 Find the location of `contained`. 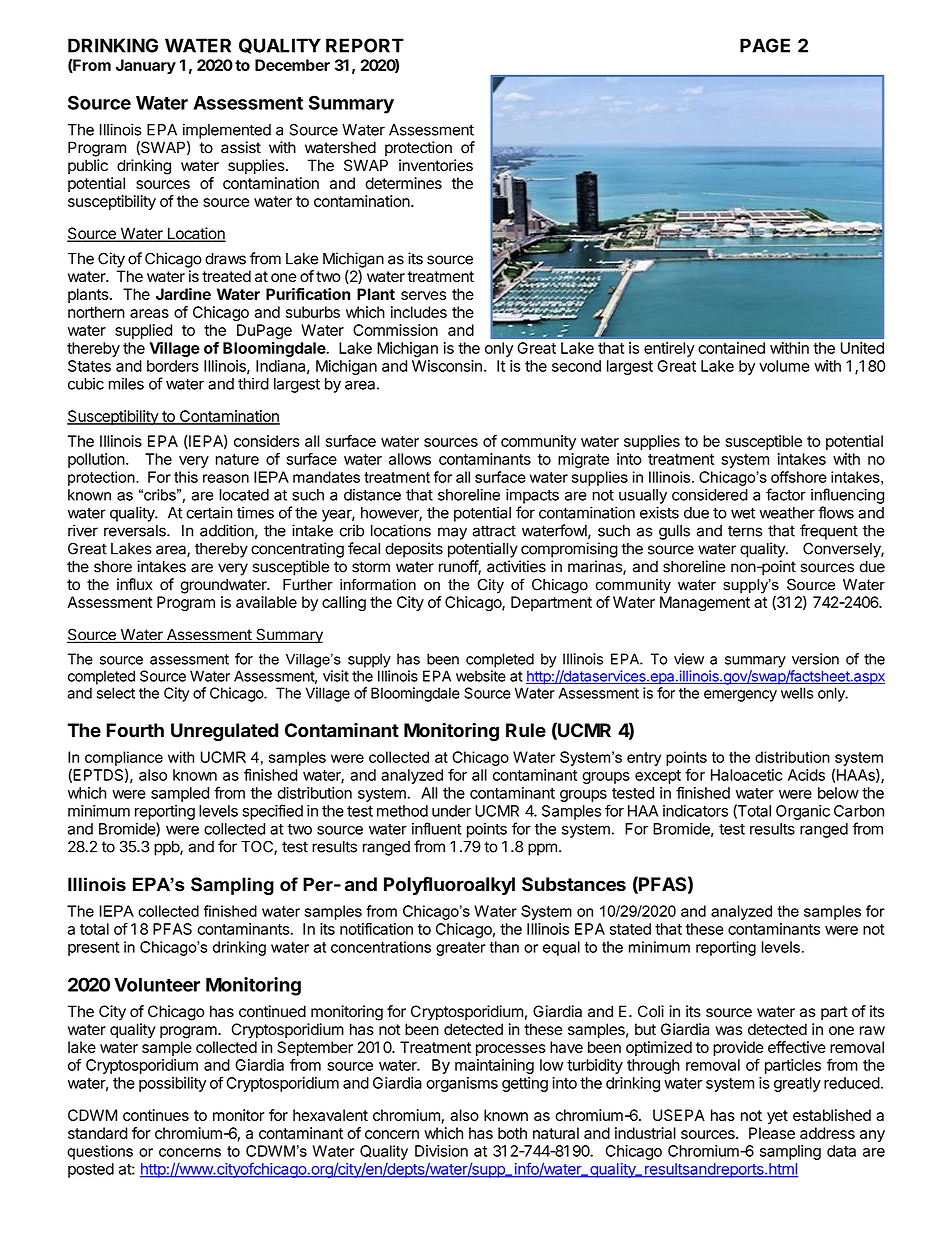

contained is located at coordinates (731, 348).
